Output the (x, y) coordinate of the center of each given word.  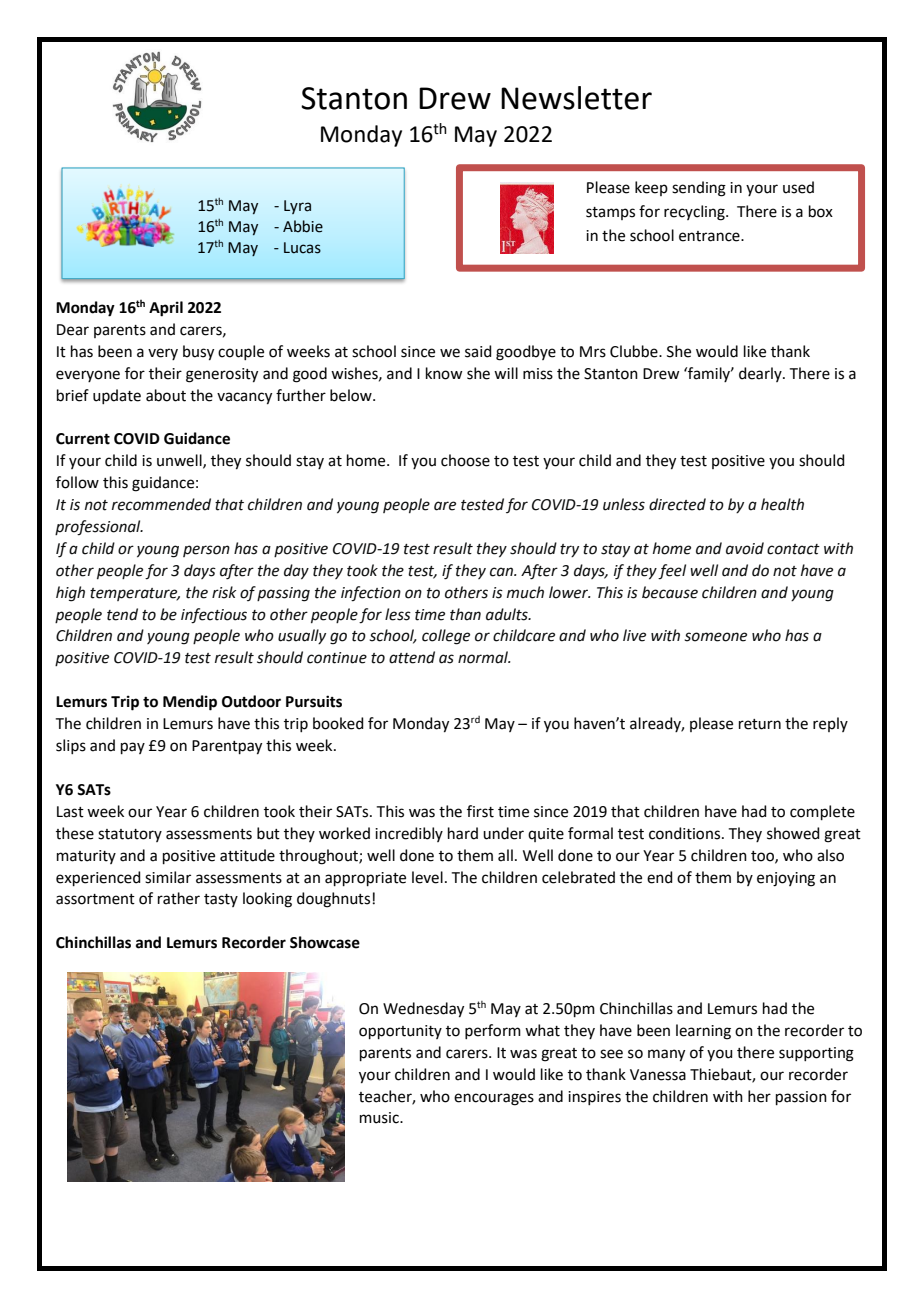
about (166, 395)
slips (71, 746)
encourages (494, 1099)
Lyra (297, 207)
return (760, 724)
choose (465, 460)
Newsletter (576, 98)
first (480, 811)
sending (699, 189)
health (782, 504)
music (380, 1118)
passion (801, 1098)
